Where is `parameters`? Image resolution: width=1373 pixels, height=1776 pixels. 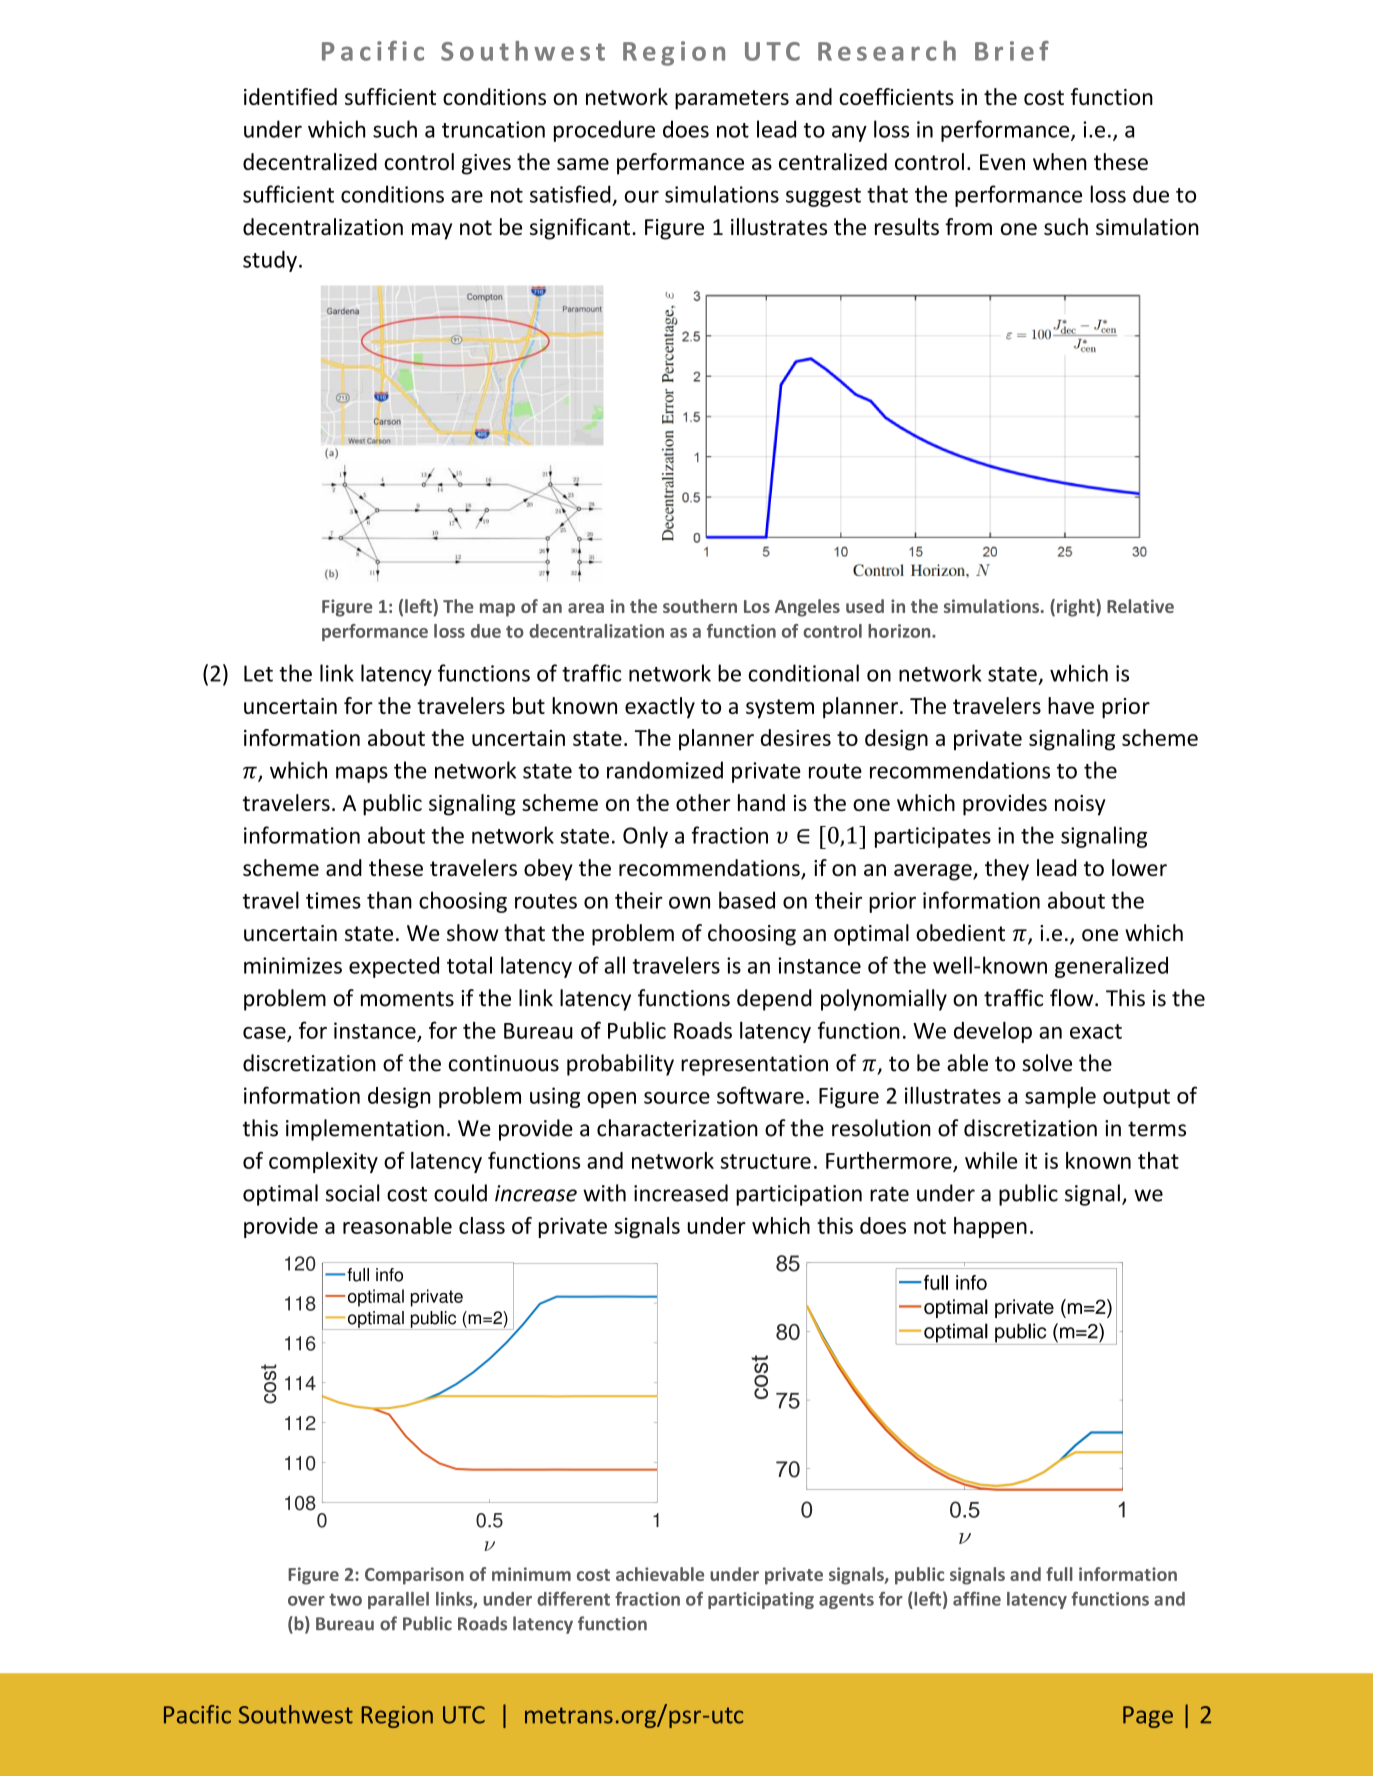
parameters is located at coordinates (732, 100).
